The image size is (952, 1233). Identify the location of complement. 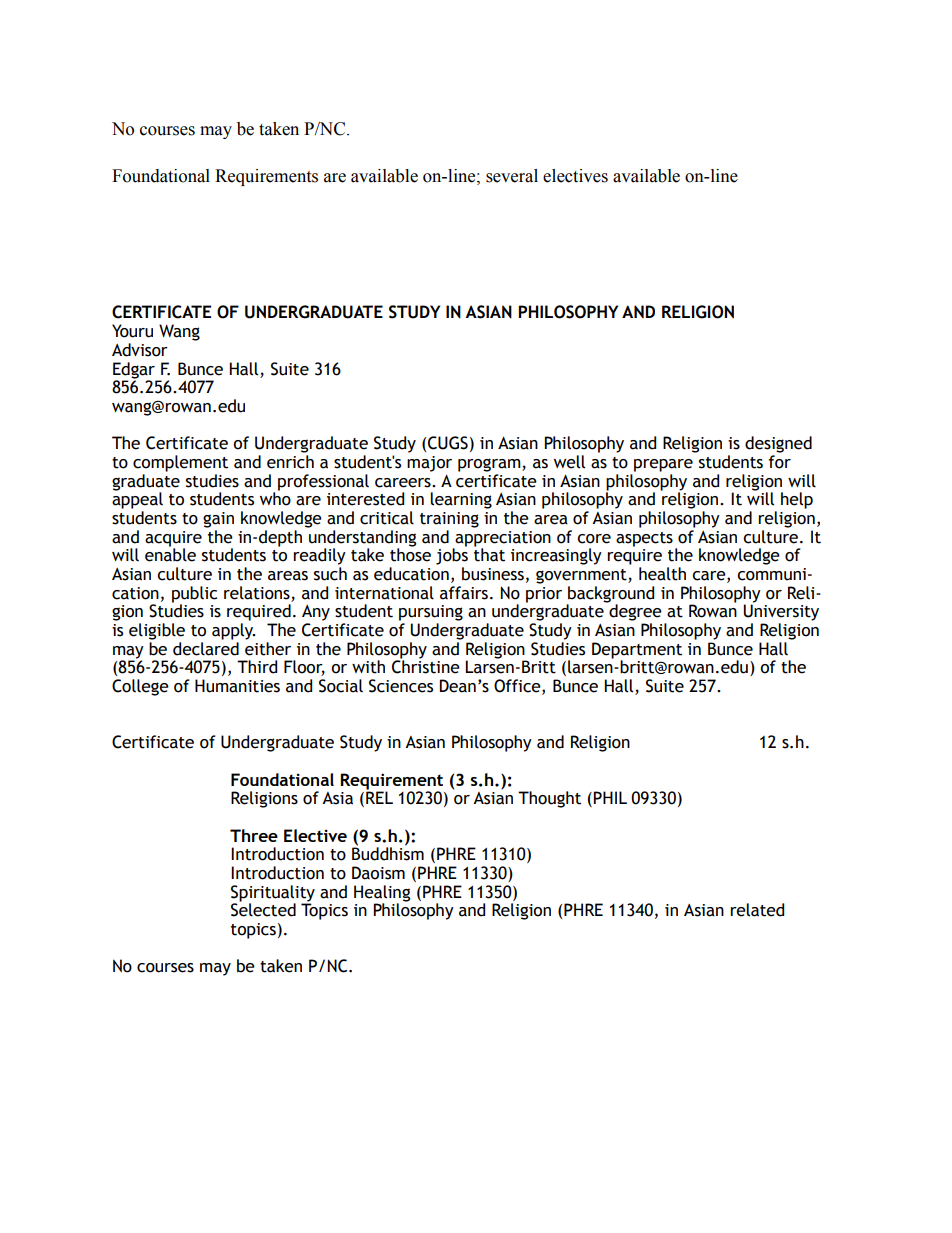
(180, 463).
